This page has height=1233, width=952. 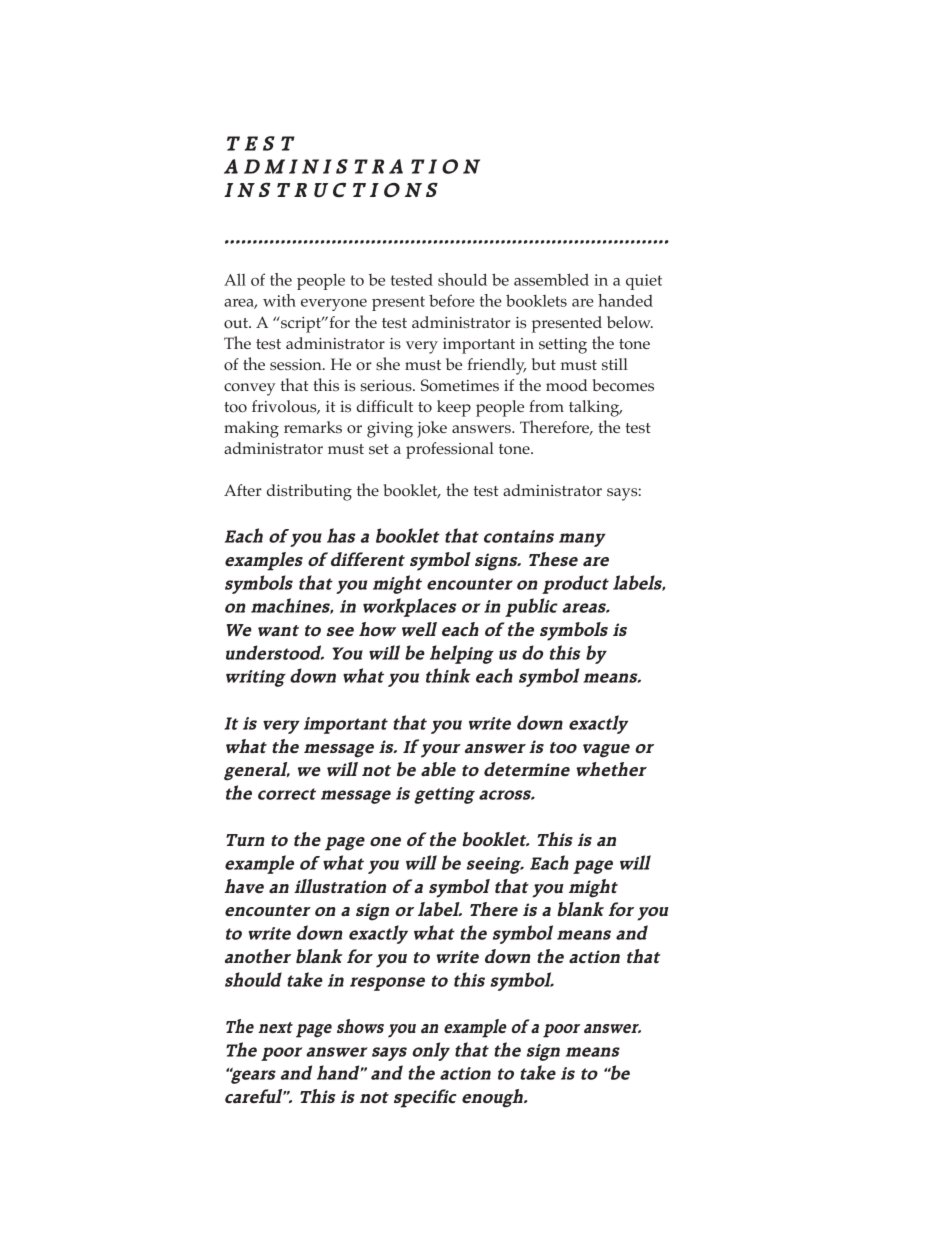 I want to click on before, so click(x=452, y=300).
